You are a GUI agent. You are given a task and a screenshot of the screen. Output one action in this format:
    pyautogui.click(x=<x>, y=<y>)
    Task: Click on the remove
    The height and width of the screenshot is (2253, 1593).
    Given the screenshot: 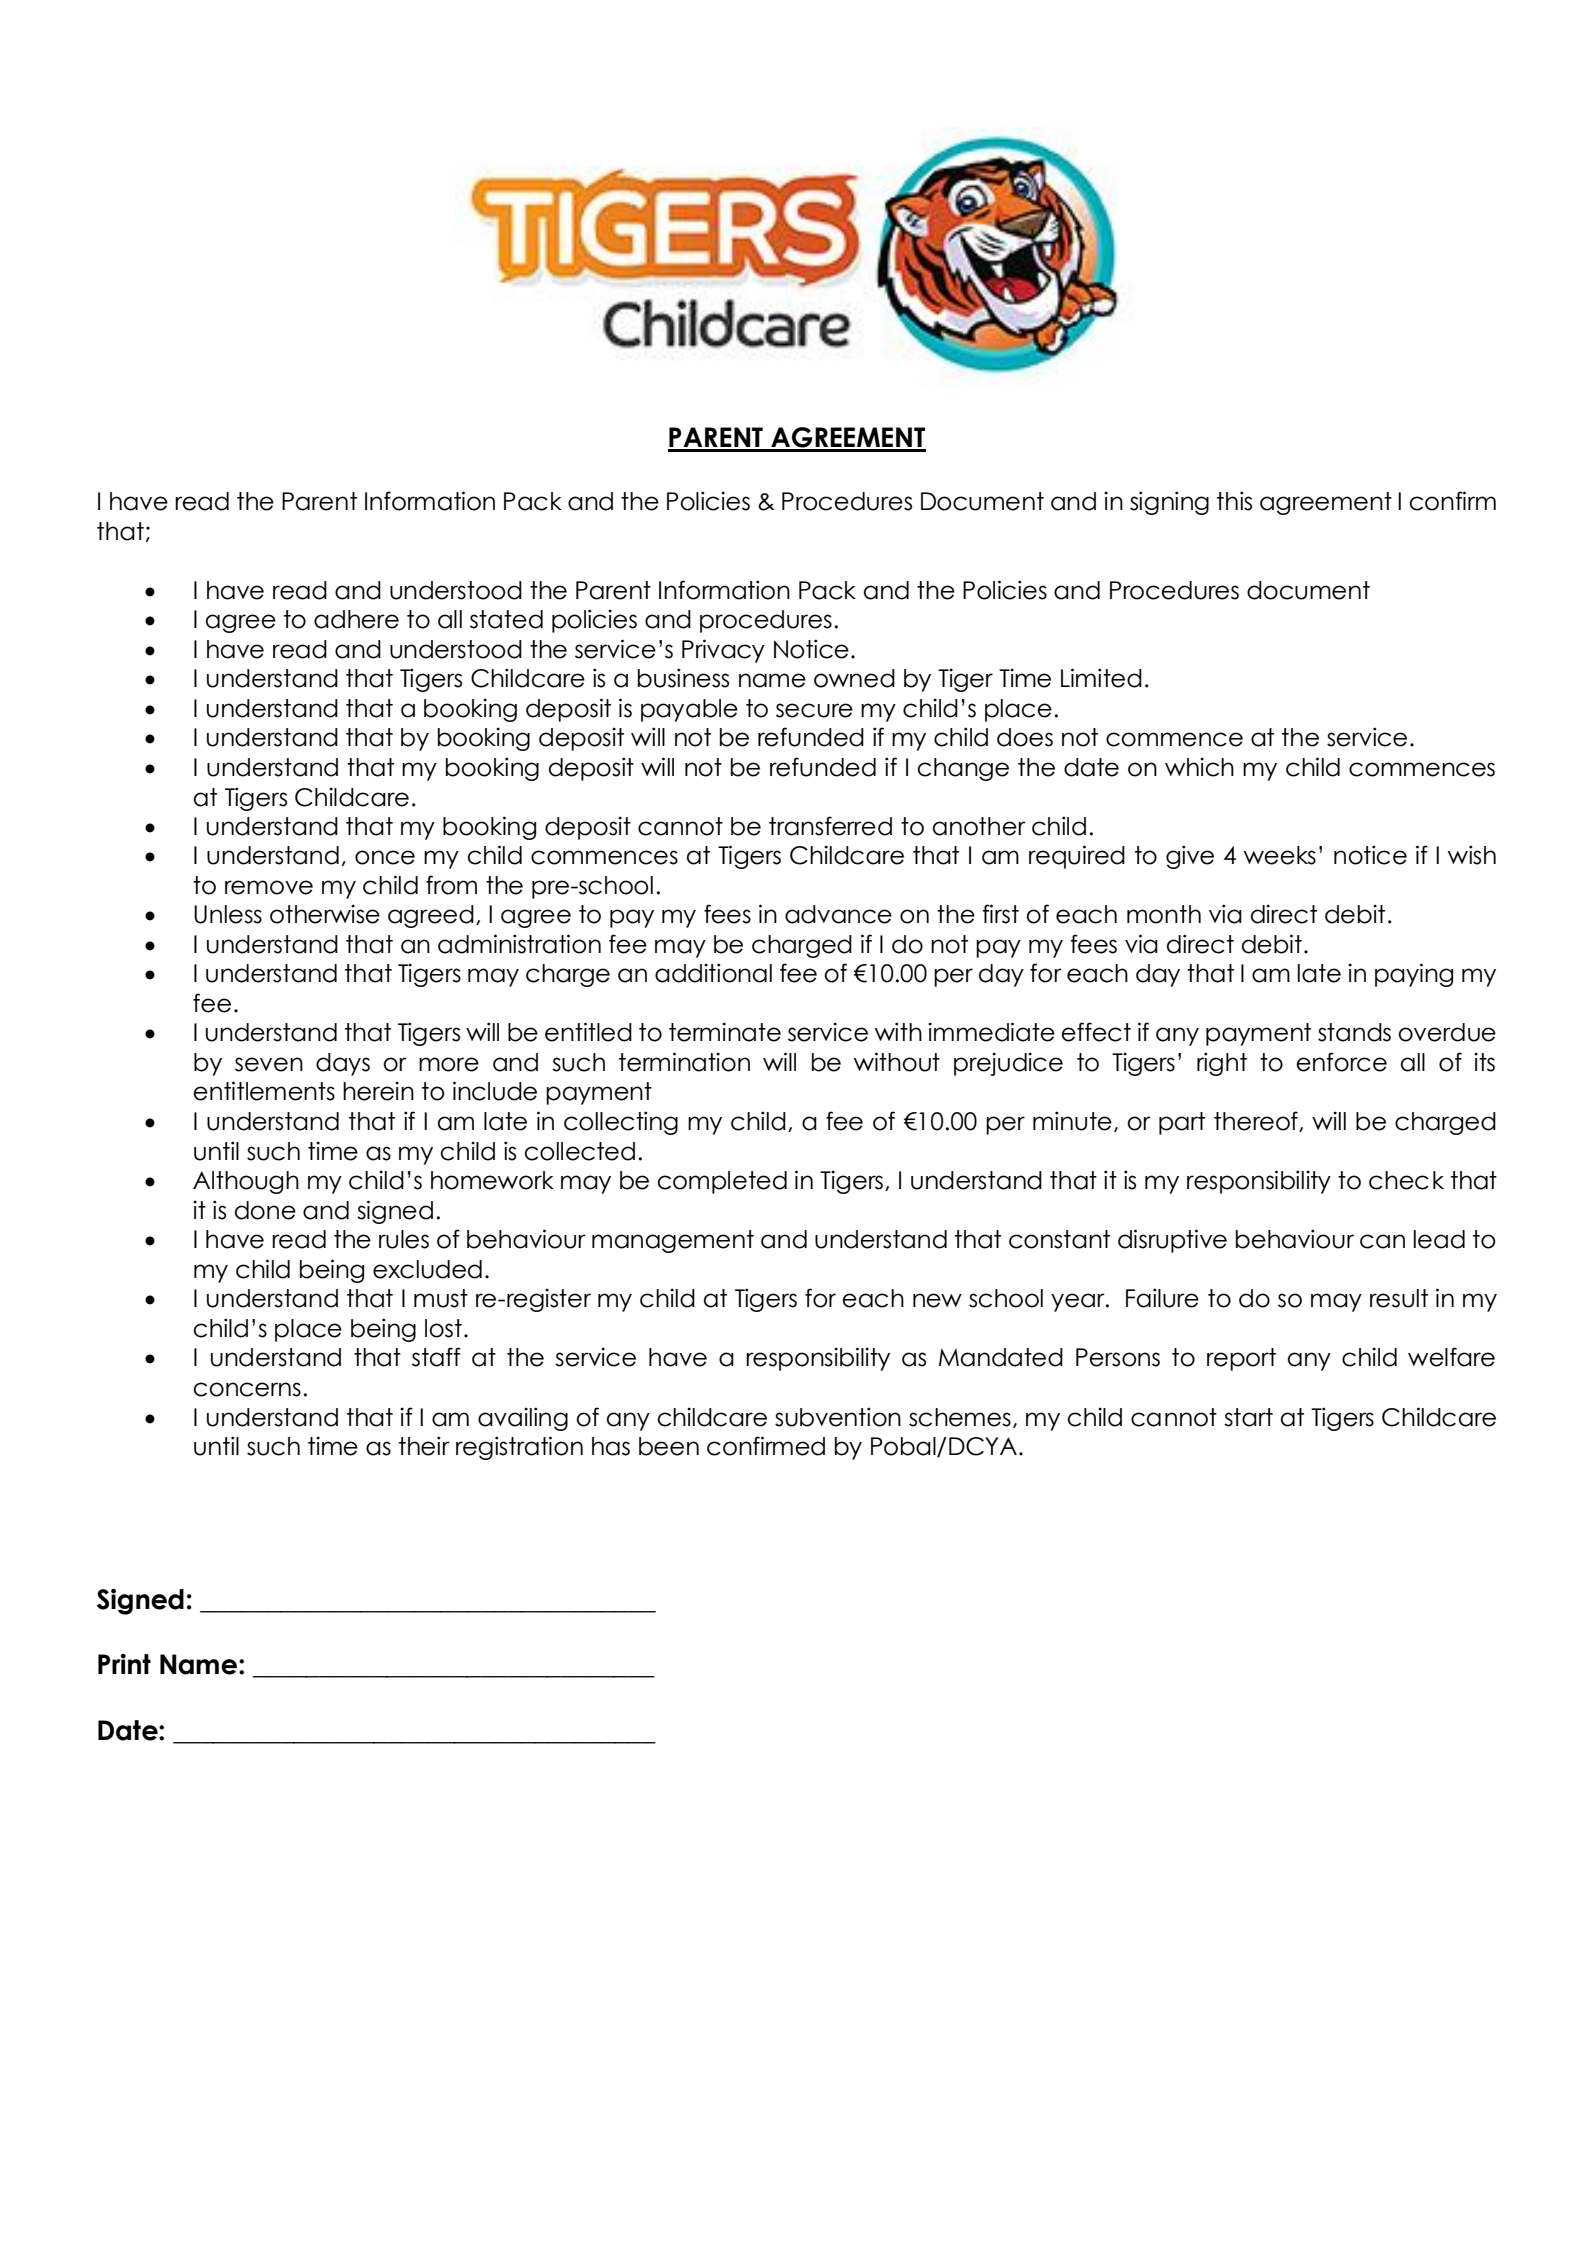 What is the action you would take?
    pyautogui.click(x=269, y=887)
